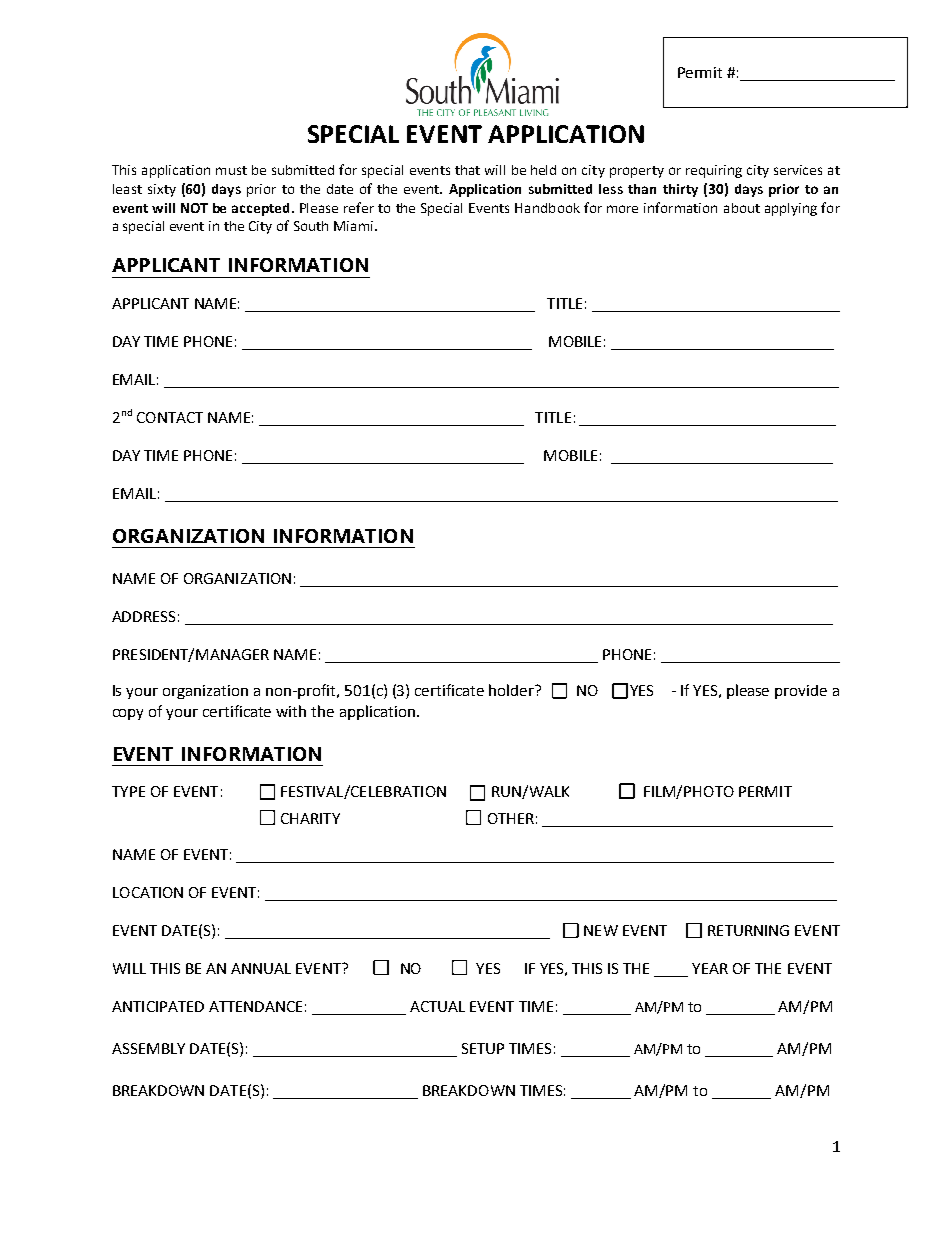  I want to click on provide, so click(801, 692).
